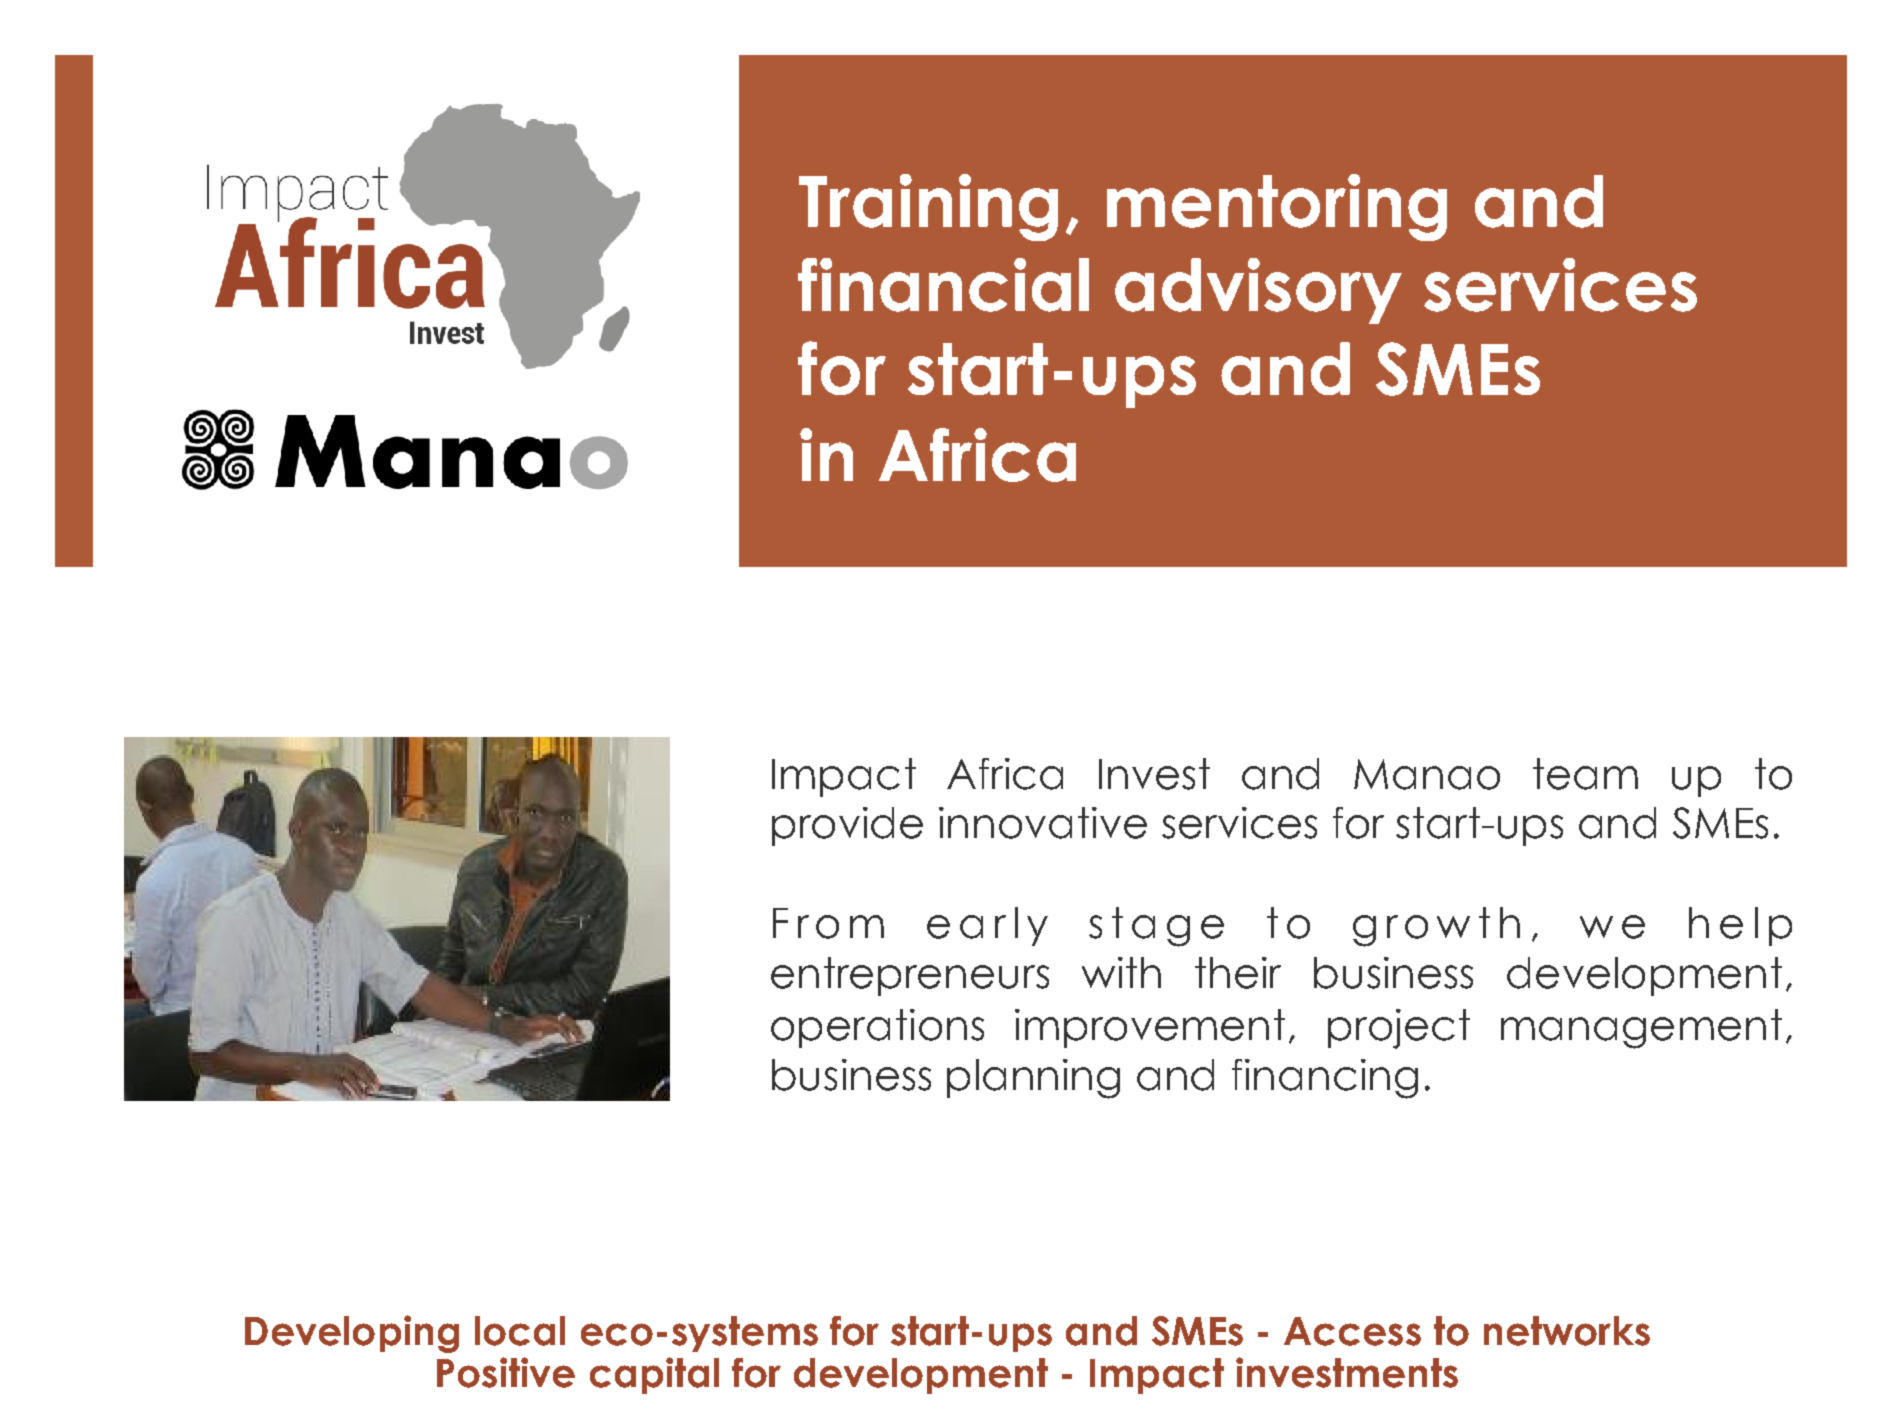 The width and height of the screenshot is (1888, 1416). Describe the element at coordinates (943, 285) in the screenshot. I see `financial` at that location.
